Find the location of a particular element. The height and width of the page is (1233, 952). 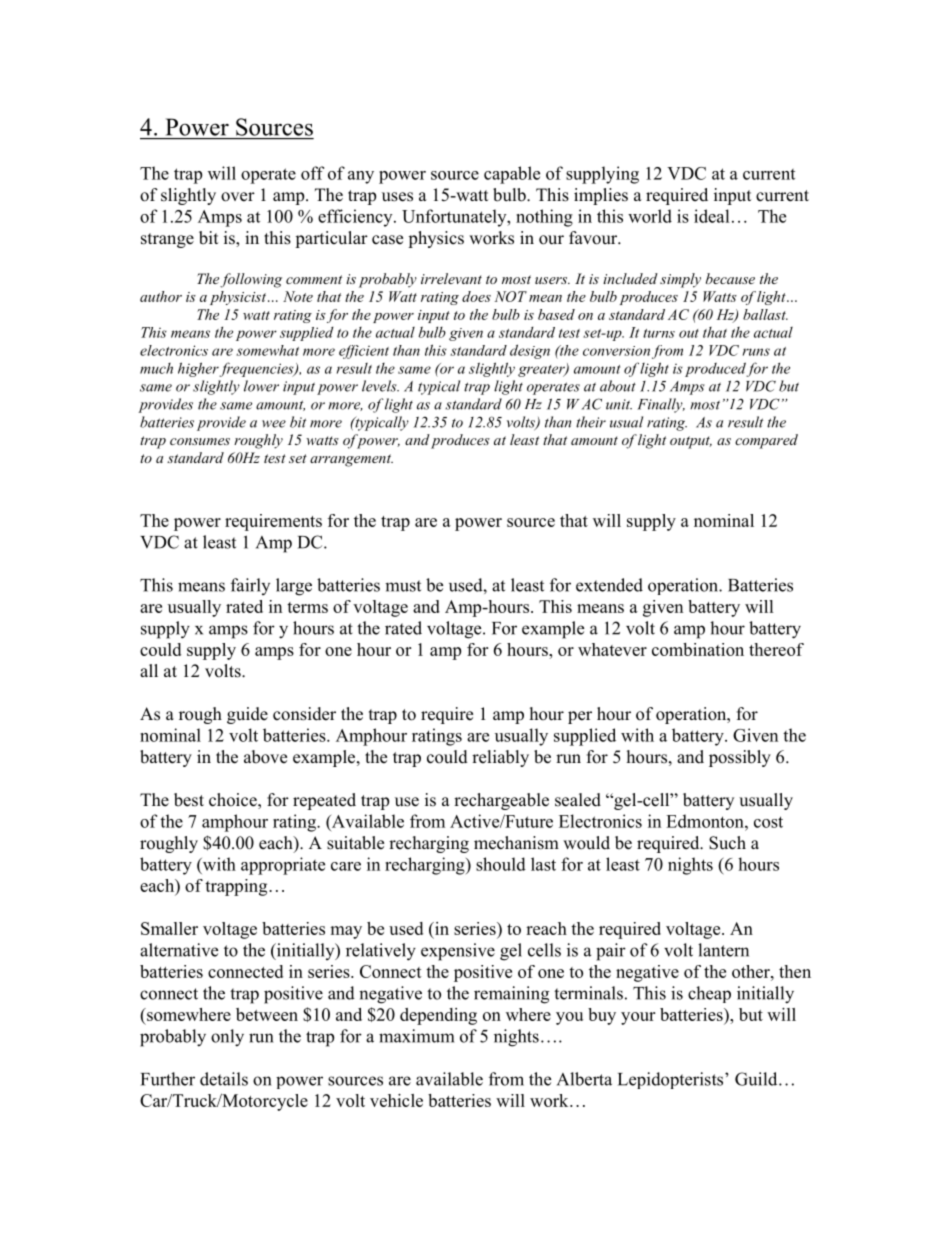

details is located at coordinates (224, 1079).
